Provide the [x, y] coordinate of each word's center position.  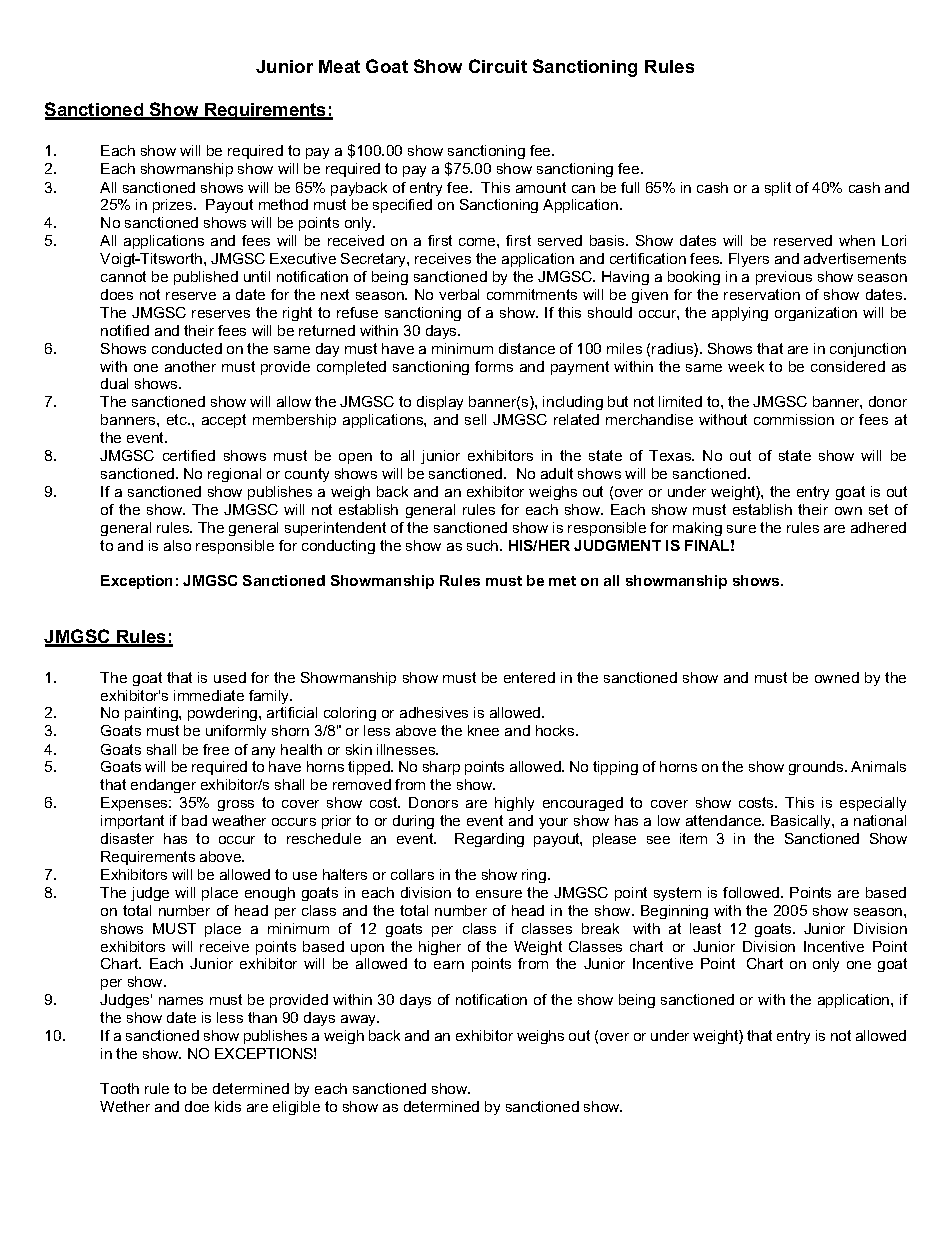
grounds [817, 768]
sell [475, 419]
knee [483, 730]
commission [794, 419]
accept [224, 421]
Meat [339, 66]
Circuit [498, 66]
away [360, 1020]
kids [228, 1106]
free [216, 749]
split [778, 189]
